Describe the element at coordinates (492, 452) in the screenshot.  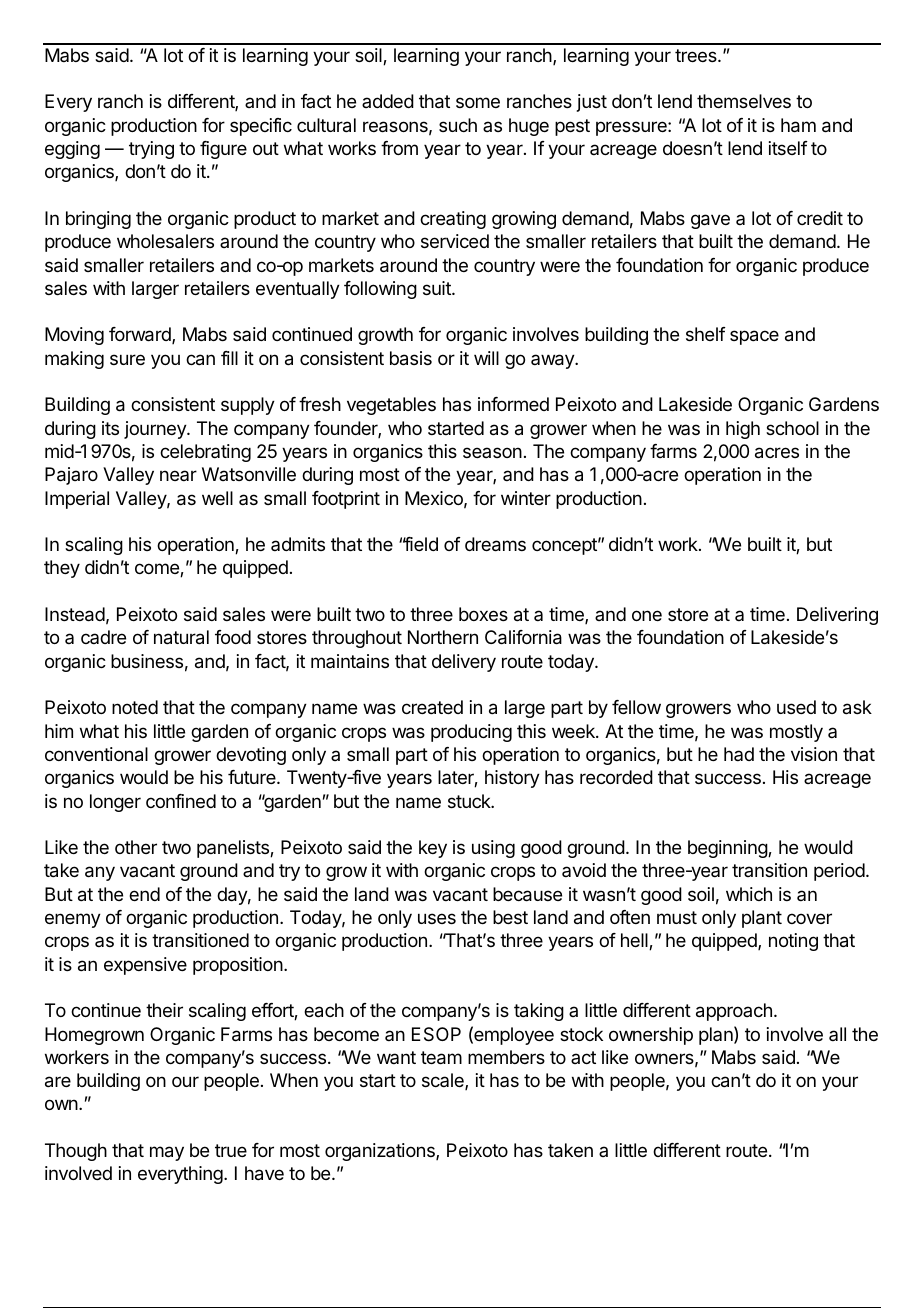
I see `season` at that location.
